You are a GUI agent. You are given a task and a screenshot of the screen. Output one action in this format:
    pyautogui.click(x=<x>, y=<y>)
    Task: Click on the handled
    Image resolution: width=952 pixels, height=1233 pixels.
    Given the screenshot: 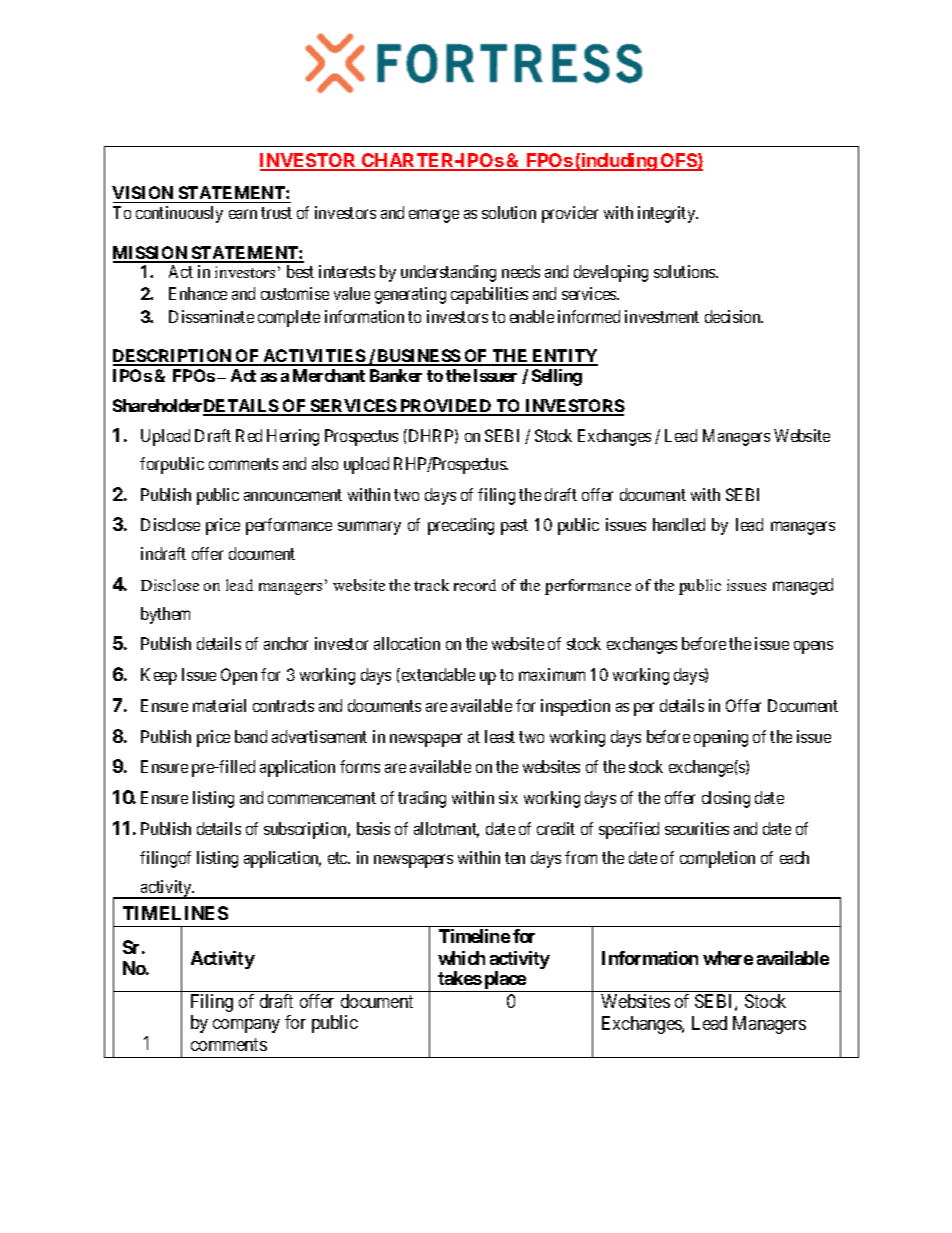 What is the action you would take?
    pyautogui.click(x=679, y=524)
